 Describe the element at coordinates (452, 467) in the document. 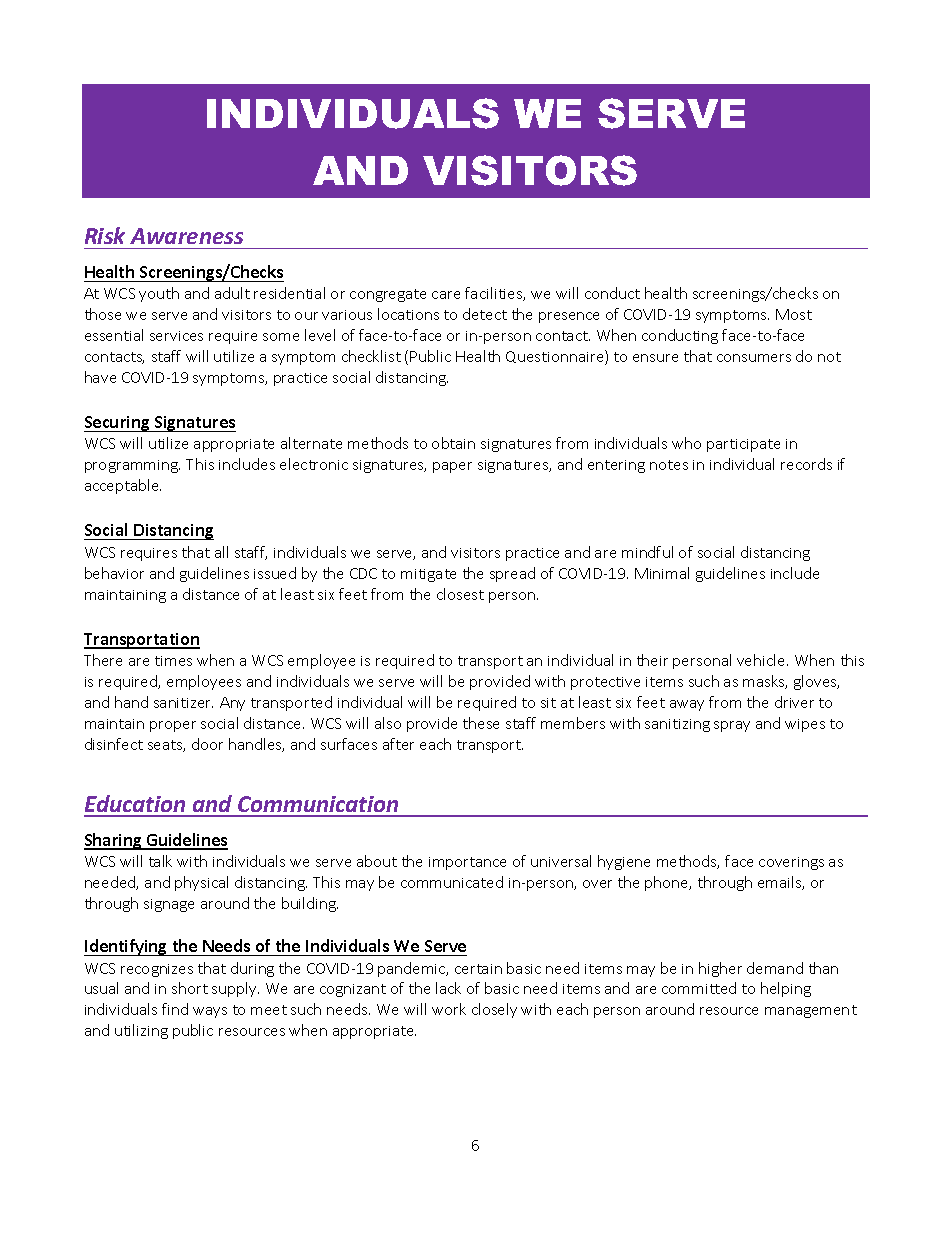

I see `paper` at that location.
